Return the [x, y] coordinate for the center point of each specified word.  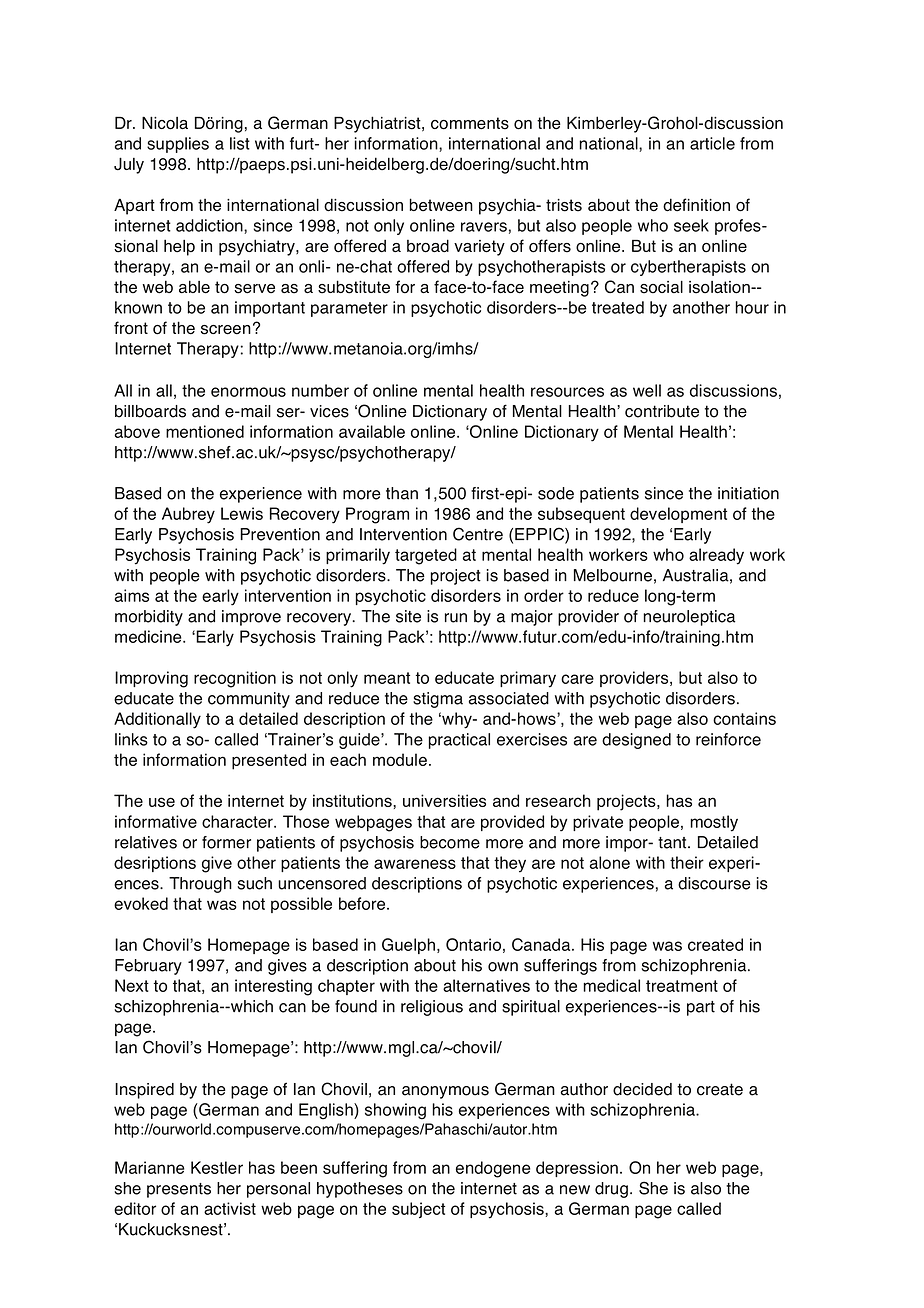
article [712, 143]
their [687, 862]
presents [179, 1190]
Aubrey [188, 515]
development [678, 515]
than [402, 493]
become [450, 842]
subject [418, 1210]
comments [470, 123]
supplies [178, 145]
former [226, 842]
